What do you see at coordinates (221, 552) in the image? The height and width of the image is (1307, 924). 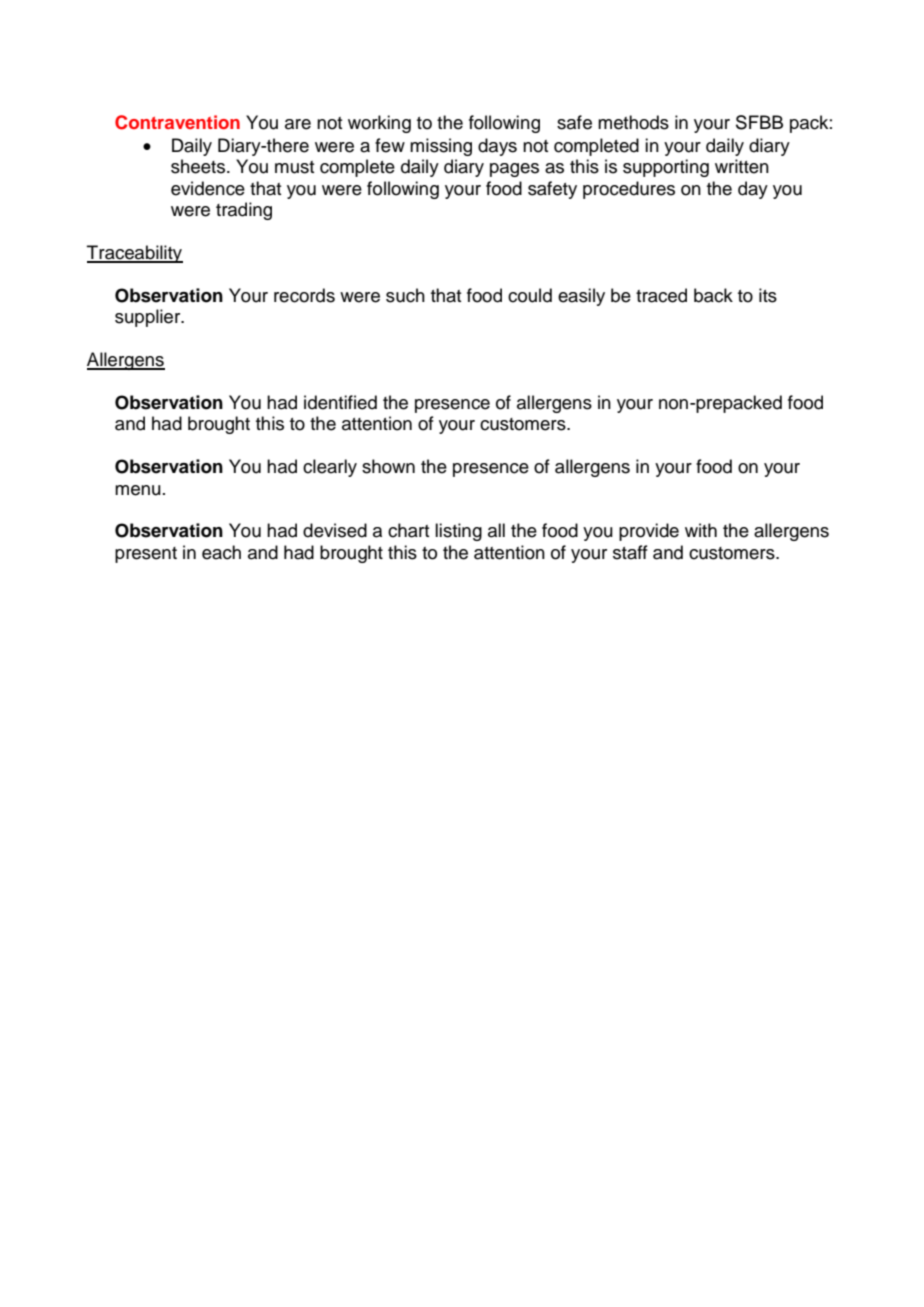 I see `each` at bounding box center [221, 552].
